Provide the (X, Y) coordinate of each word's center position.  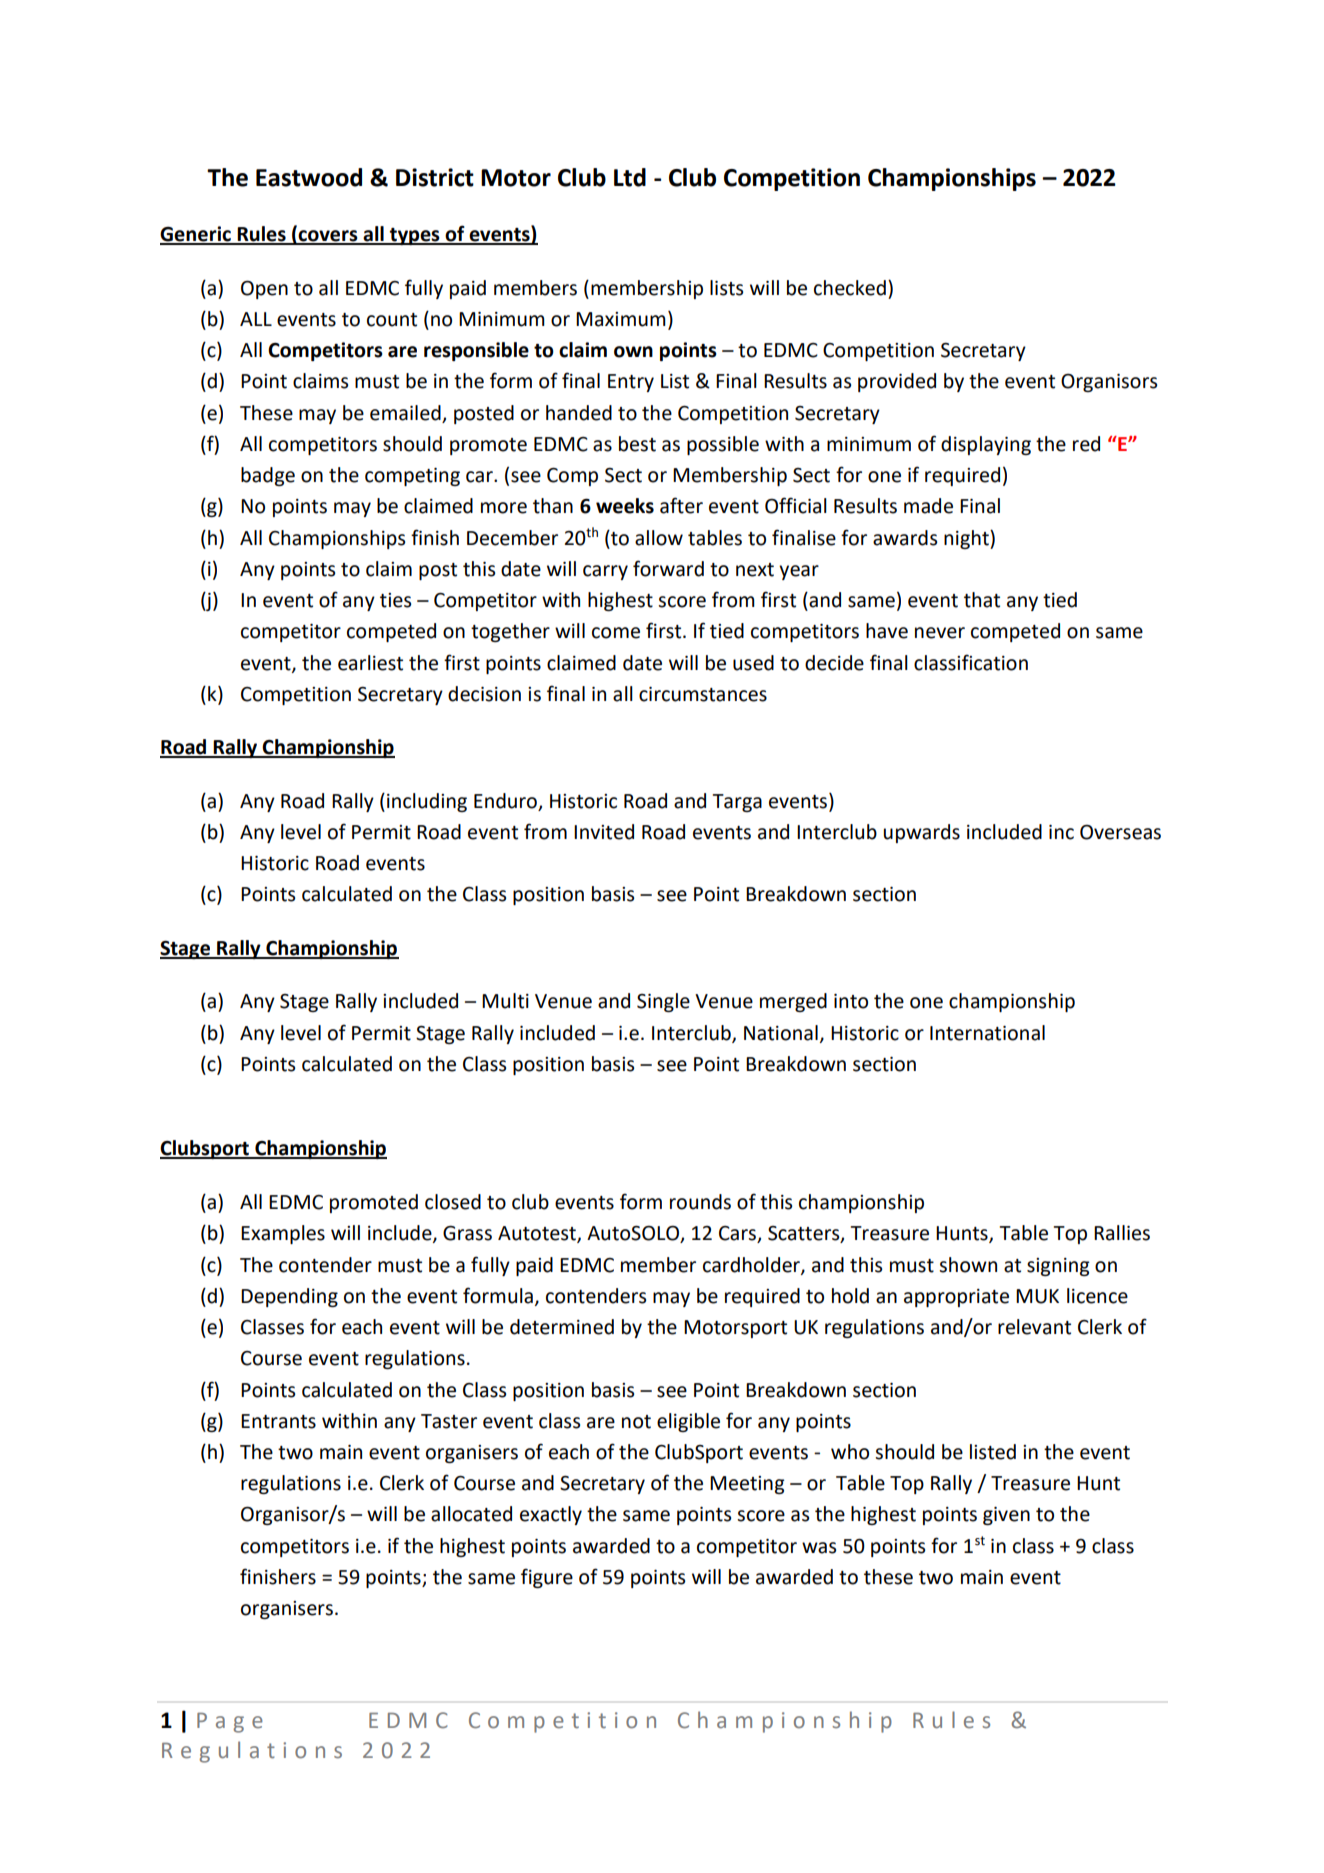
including (427, 802)
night (967, 539)
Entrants (278, 1421)
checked (850, 288)
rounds (700, 1202)
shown (968, 1265)
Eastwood (309, 177)
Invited (604, 832)
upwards (922, 833)
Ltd (630, 177)
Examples (283, 1234)
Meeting (747, 1485)
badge (268, 476)
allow (659, 538)
